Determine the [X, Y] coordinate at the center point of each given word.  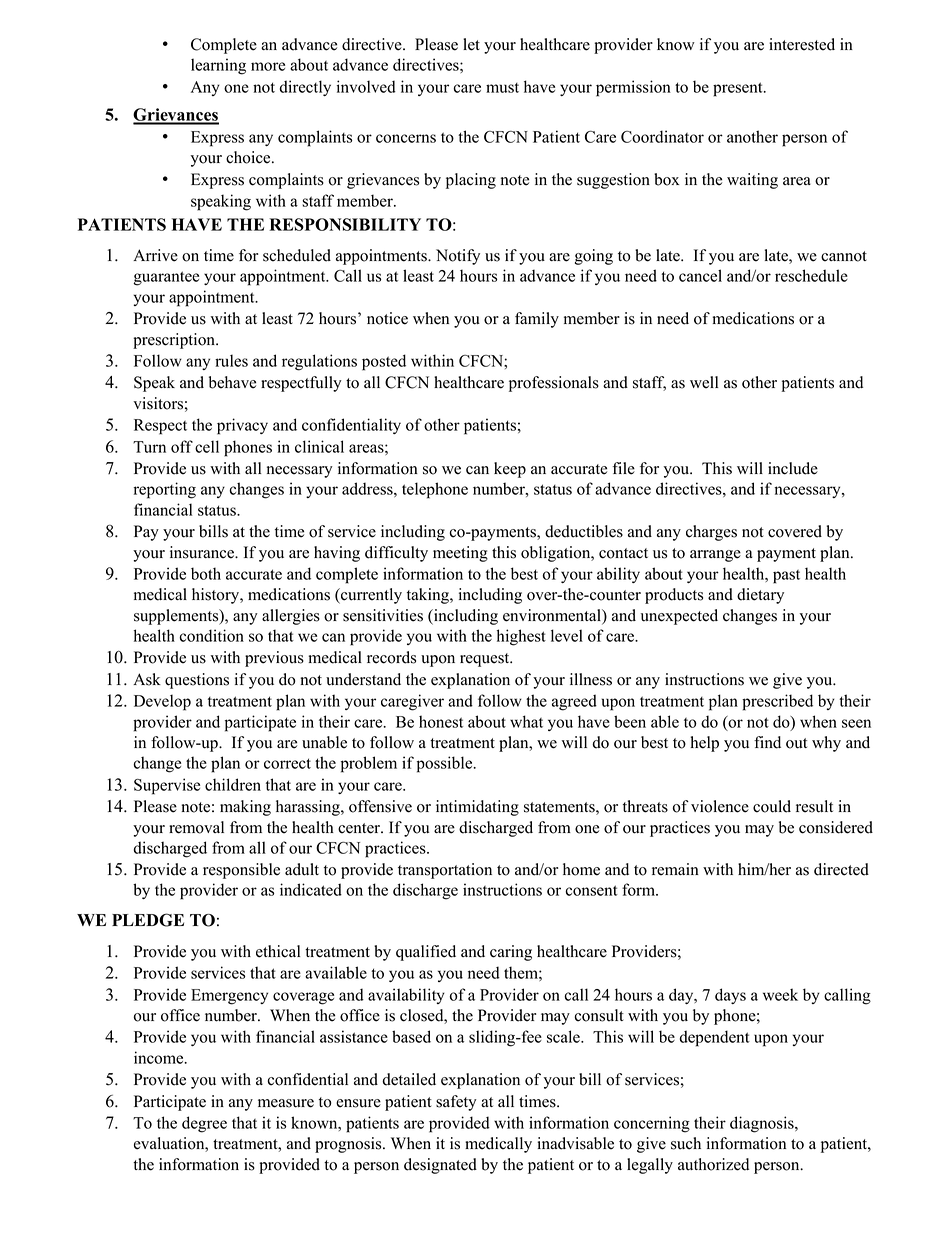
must [502, 88]
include [793, 468]
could [772, 806]
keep [510, 470]
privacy [242, 426]
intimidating [477, 808]
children [233, 784]
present [739, 89]
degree [204, 1124]
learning [218, 66]
